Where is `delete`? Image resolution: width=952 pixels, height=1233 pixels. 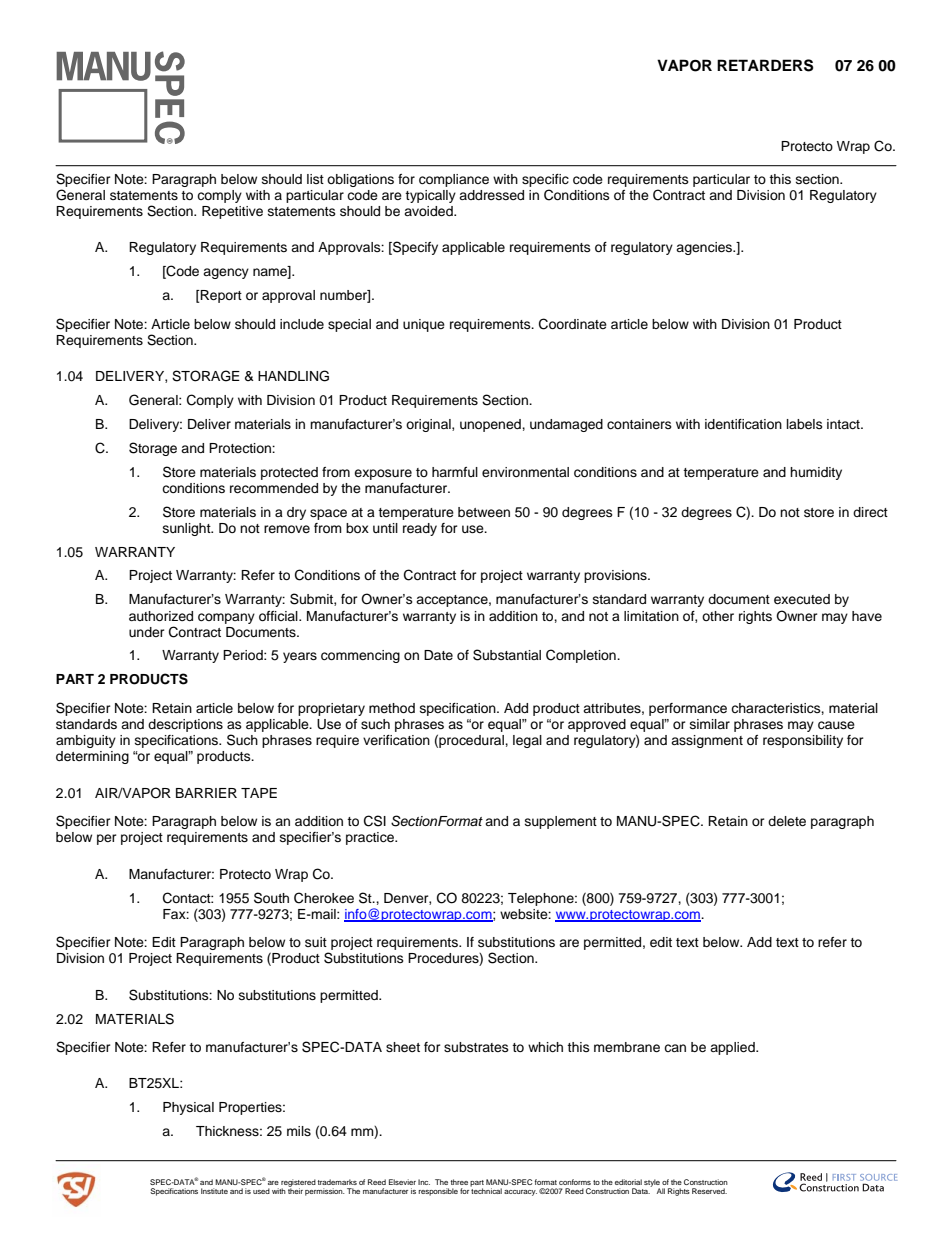
delete is located at coordinates (787, 821).
